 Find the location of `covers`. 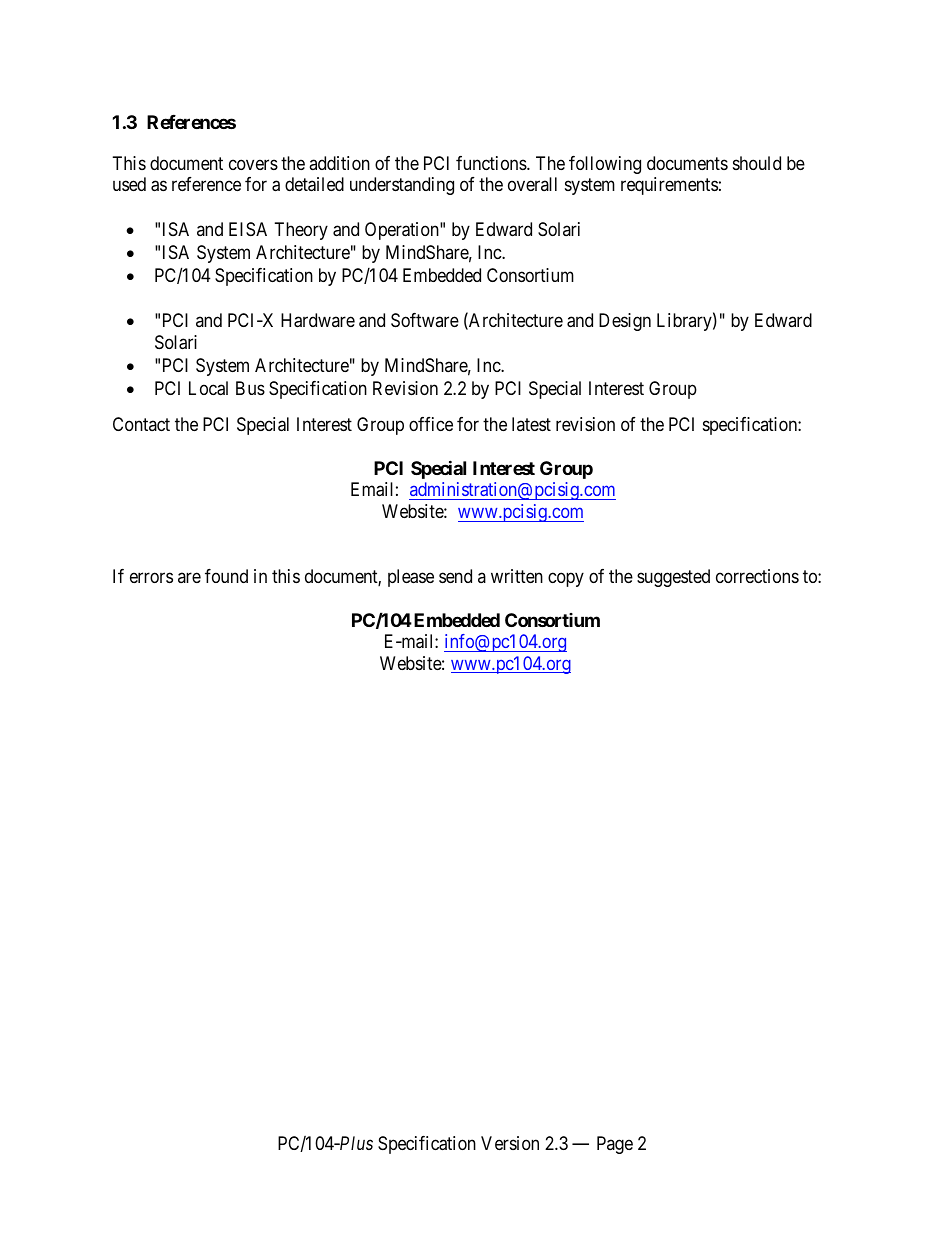

covers is located at coordinates (253, 164).
